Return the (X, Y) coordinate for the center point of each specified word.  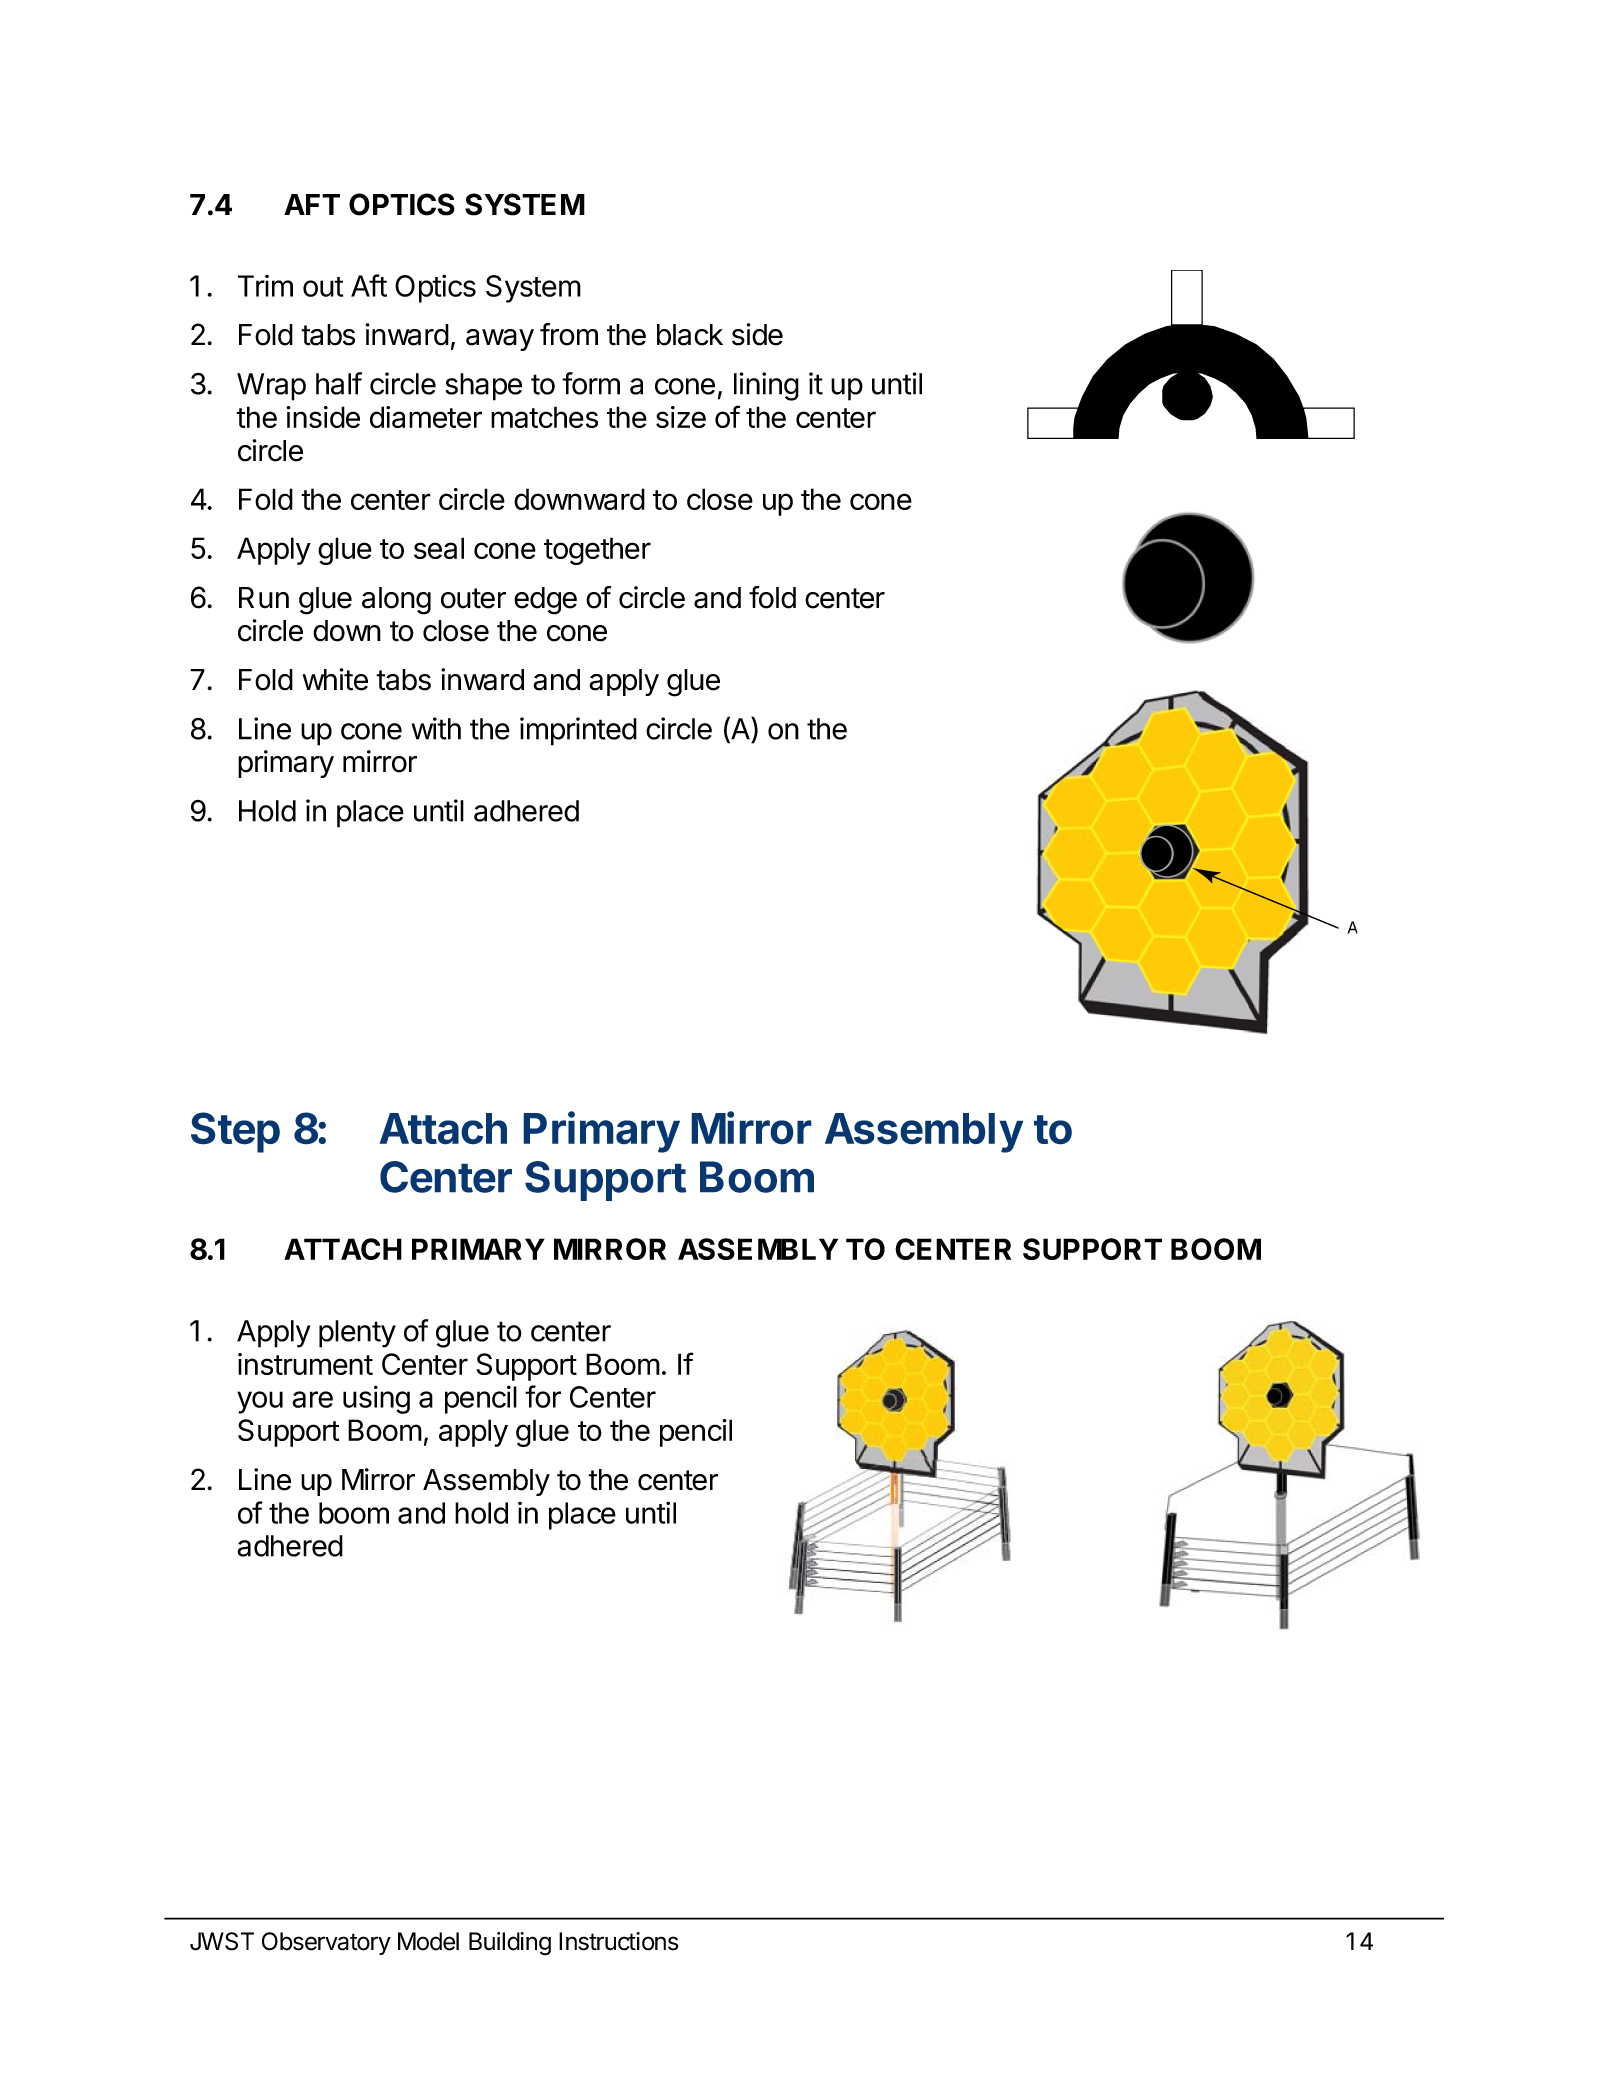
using (376, 1399)
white (335, 679)
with (436, 728)
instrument (305, 1364)
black (690, 335)
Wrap (271, 387)
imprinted (578, 731)
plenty (357, 1334)
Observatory (326, 1943)
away (500, 340)
